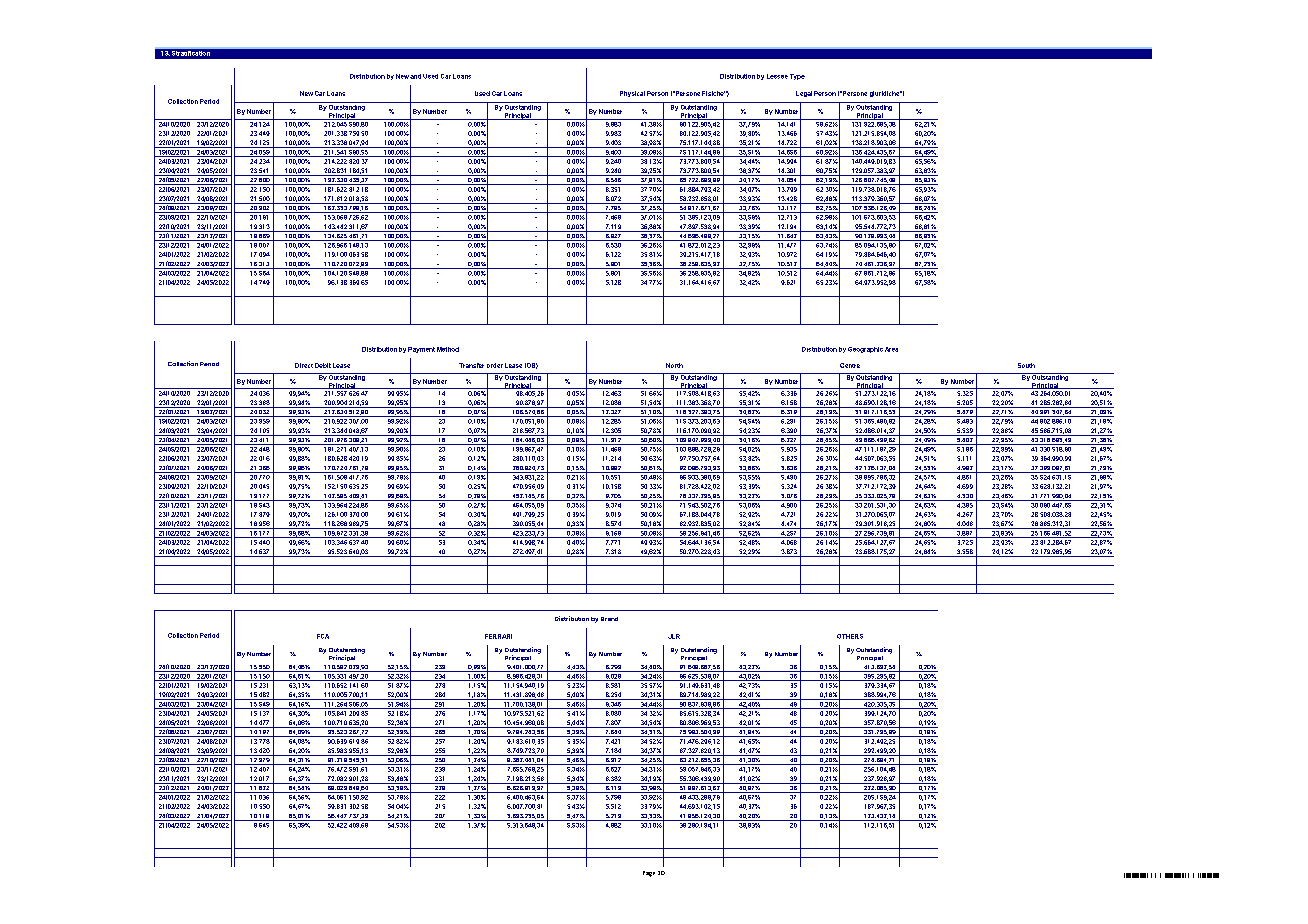 Image resolution: width=1308 pixels, height=924 pixels. I want to click on Area, so click(891, 349).
